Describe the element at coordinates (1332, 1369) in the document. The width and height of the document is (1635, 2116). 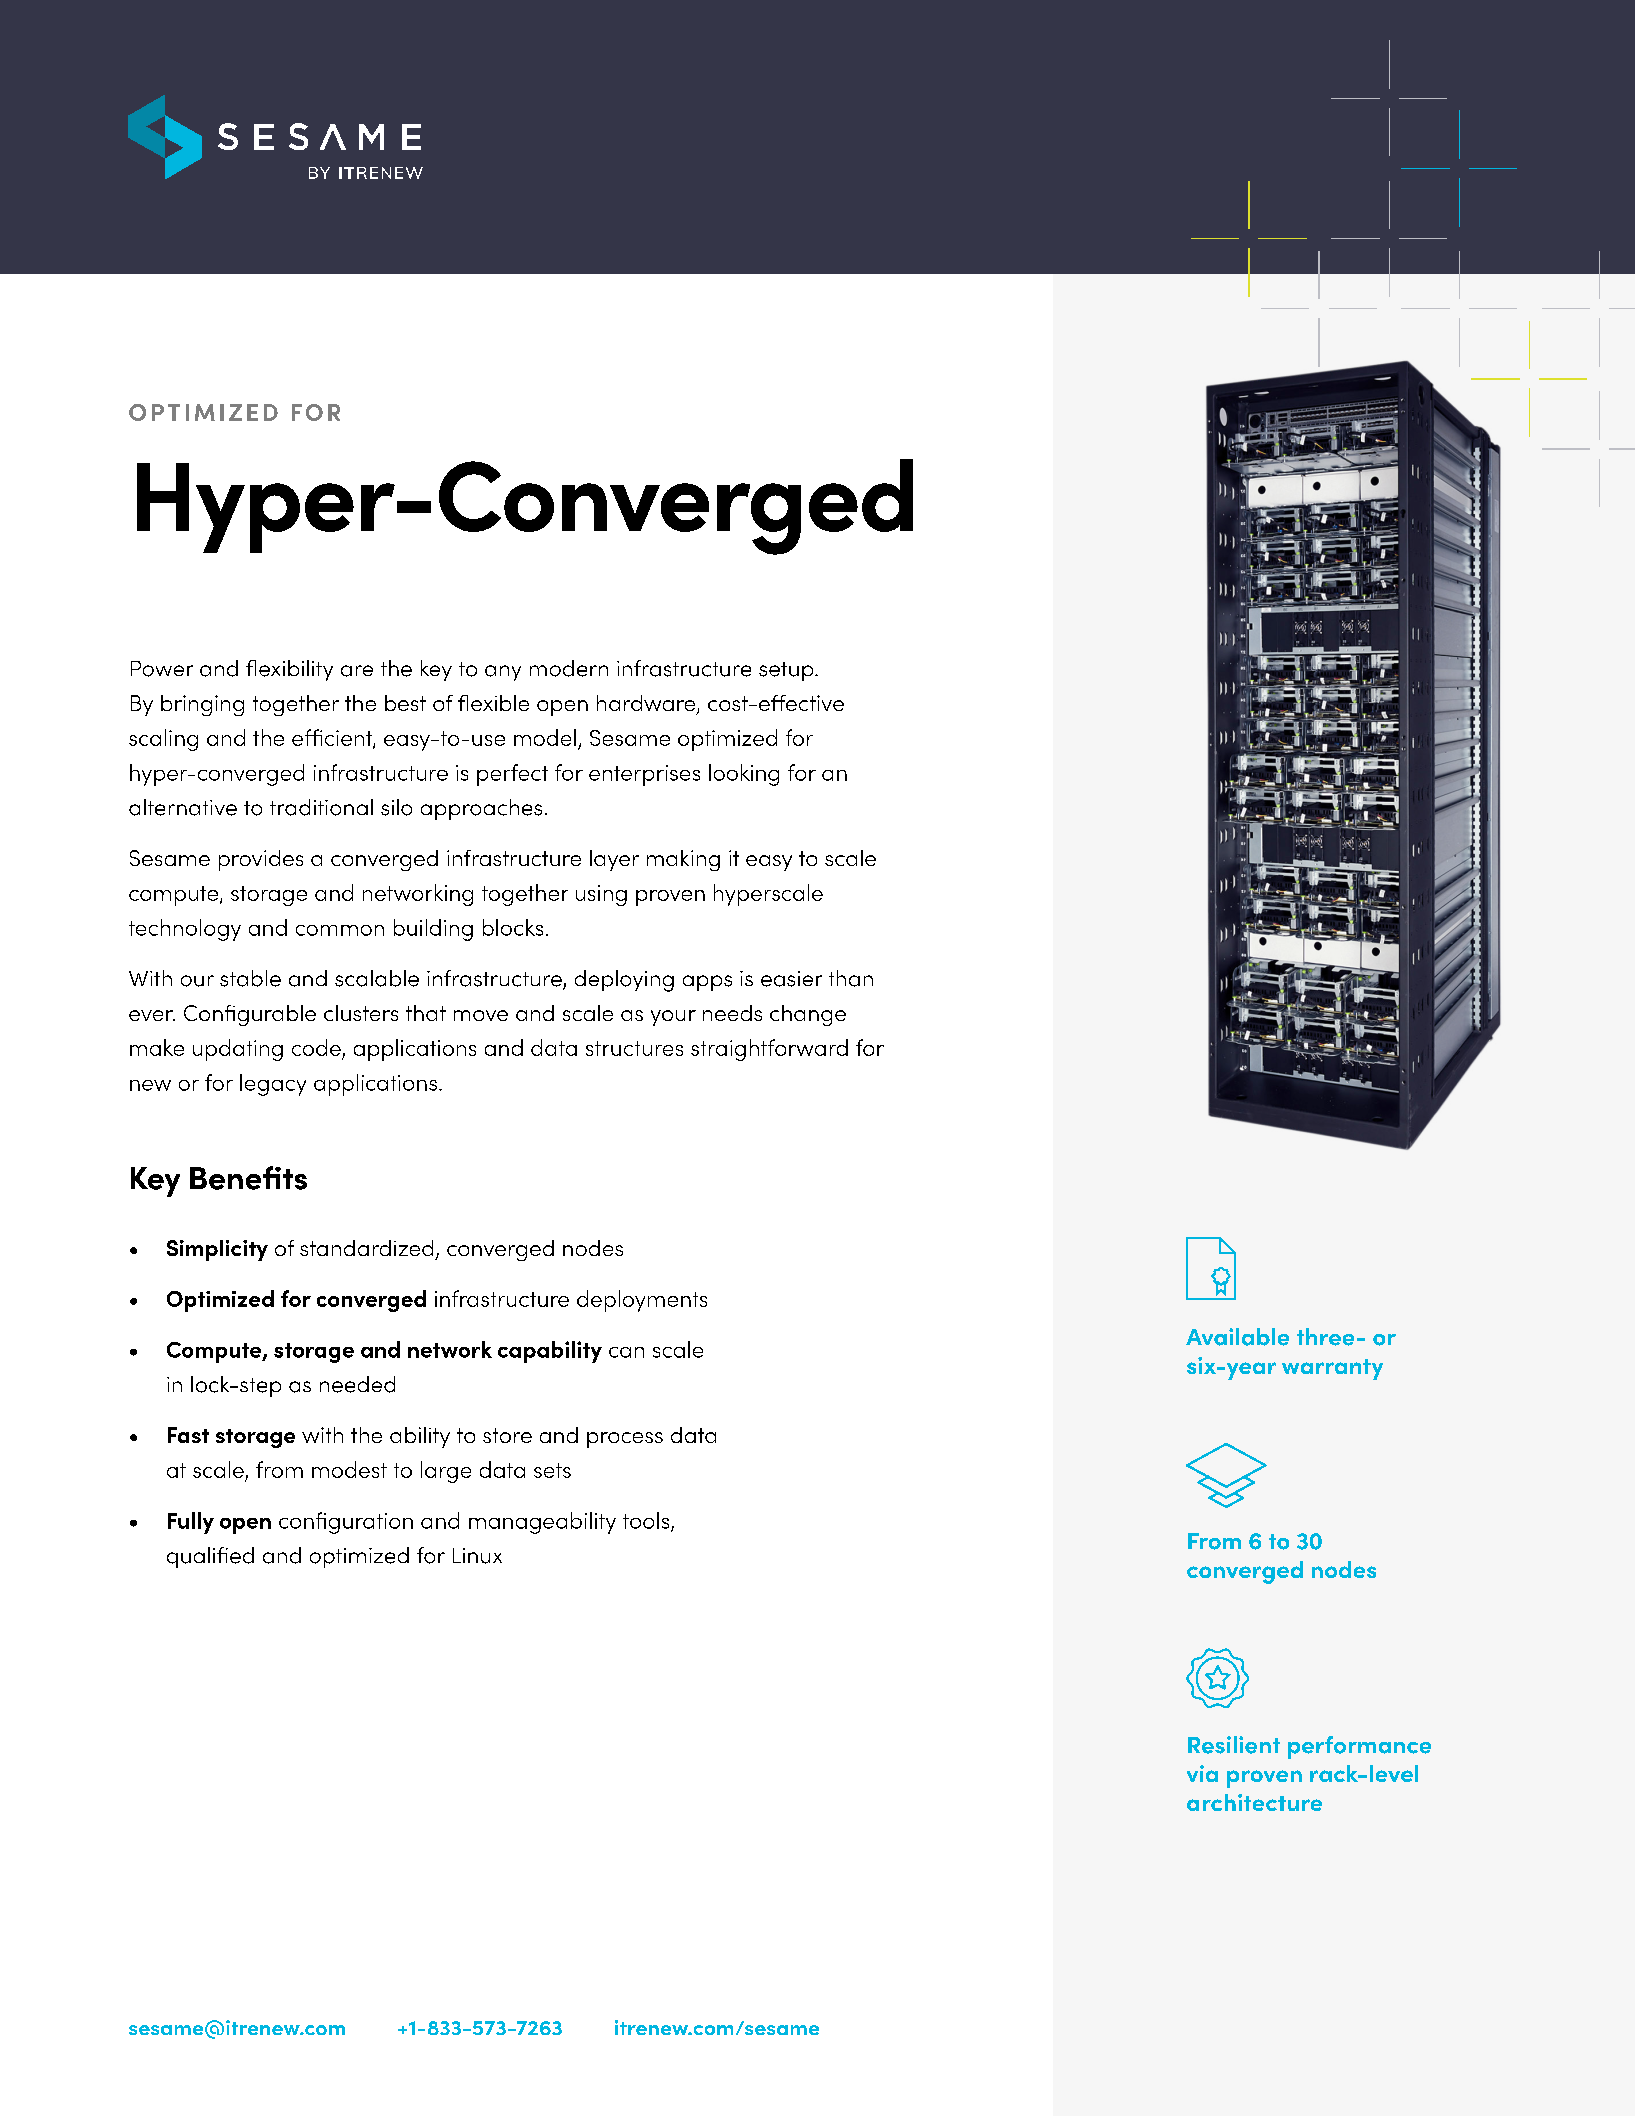
I see `warranty` at that location.
